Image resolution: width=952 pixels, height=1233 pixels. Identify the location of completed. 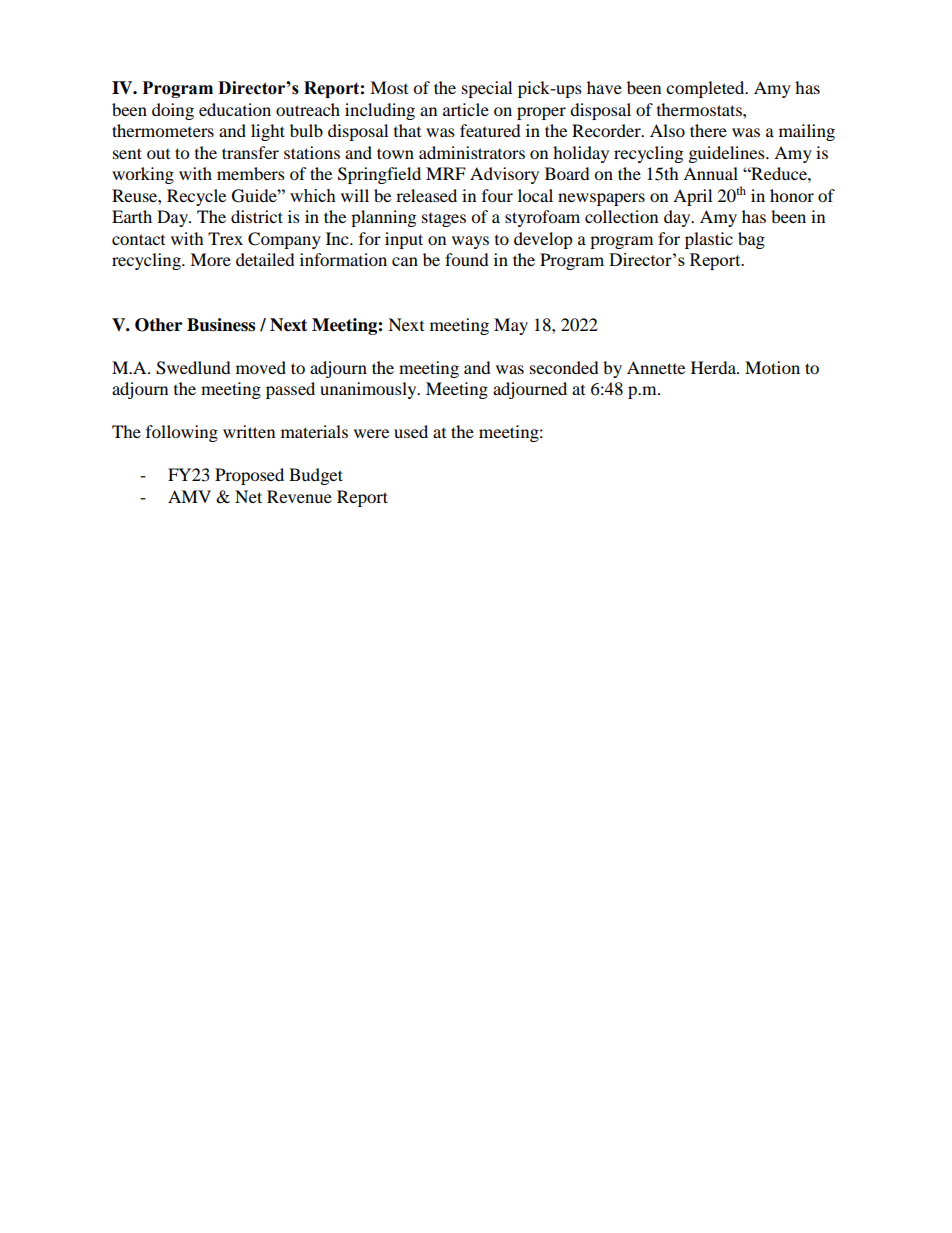
(706, 89).
